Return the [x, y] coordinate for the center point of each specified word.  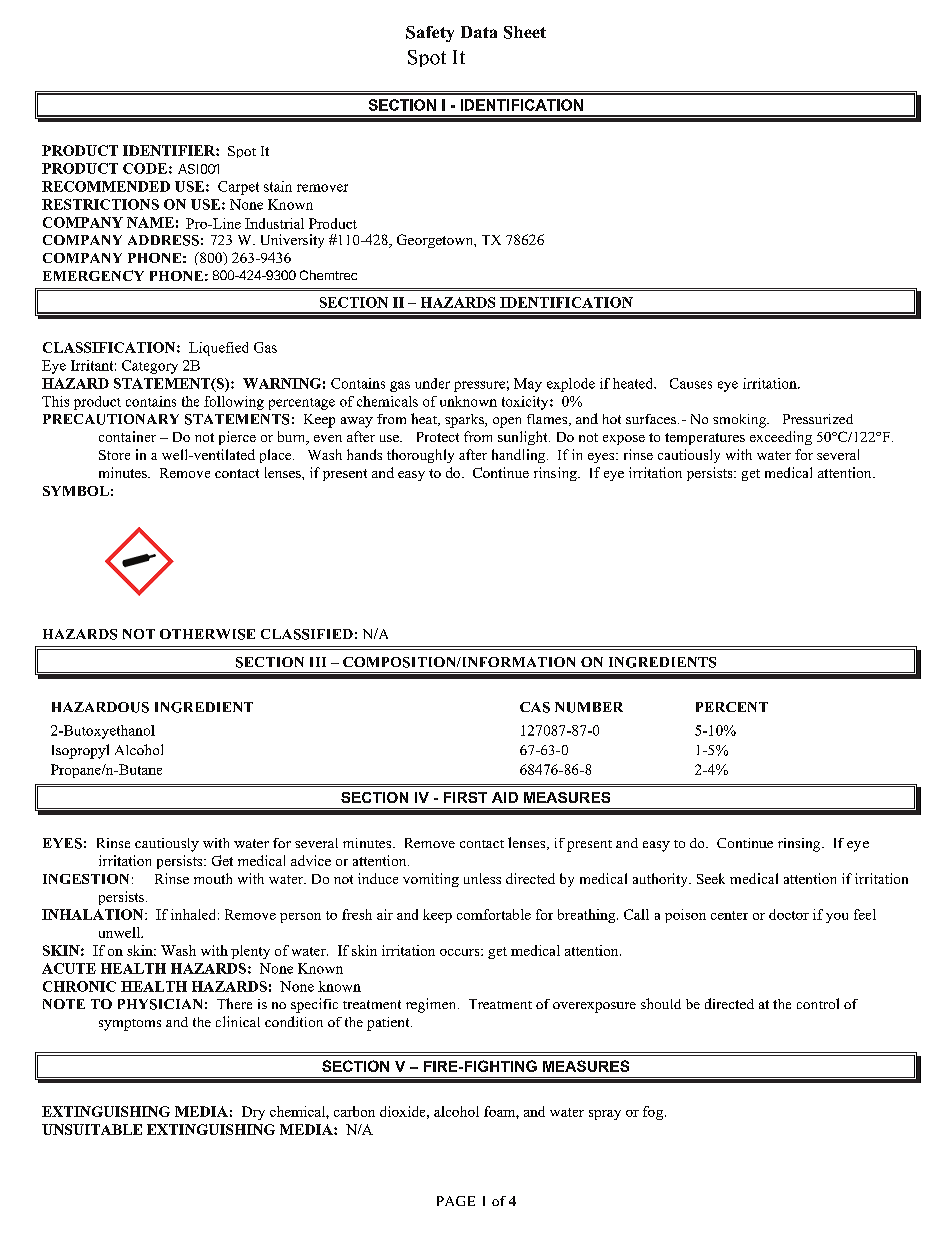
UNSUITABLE [92, 1129]
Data [479, 32]
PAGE [456, 1201]
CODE [145, 168]
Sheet [525, 32]
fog [654, 1113]
